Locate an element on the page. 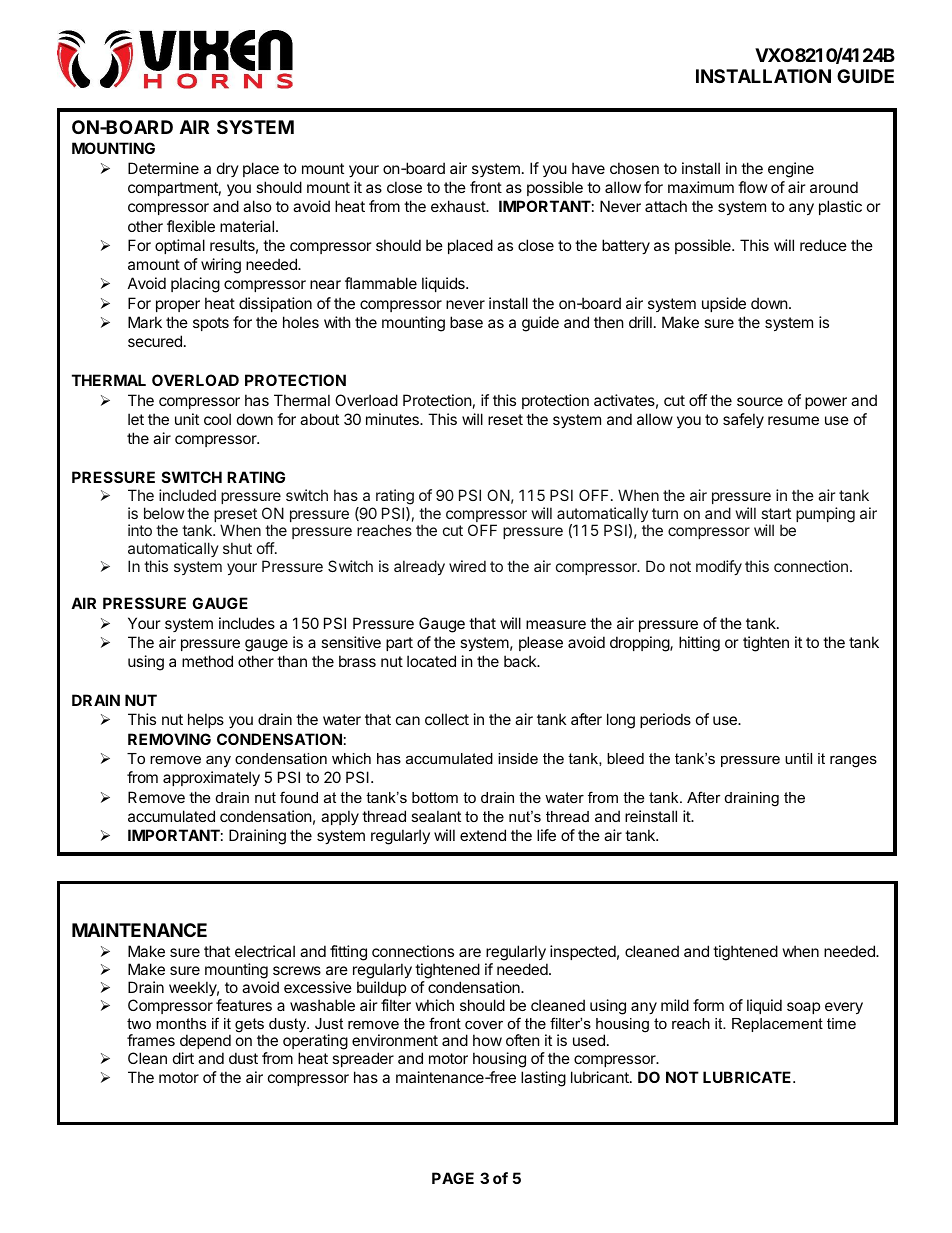 The width and height of the image is (952, 1233). exhaust is located at coordinates (459, 206).
